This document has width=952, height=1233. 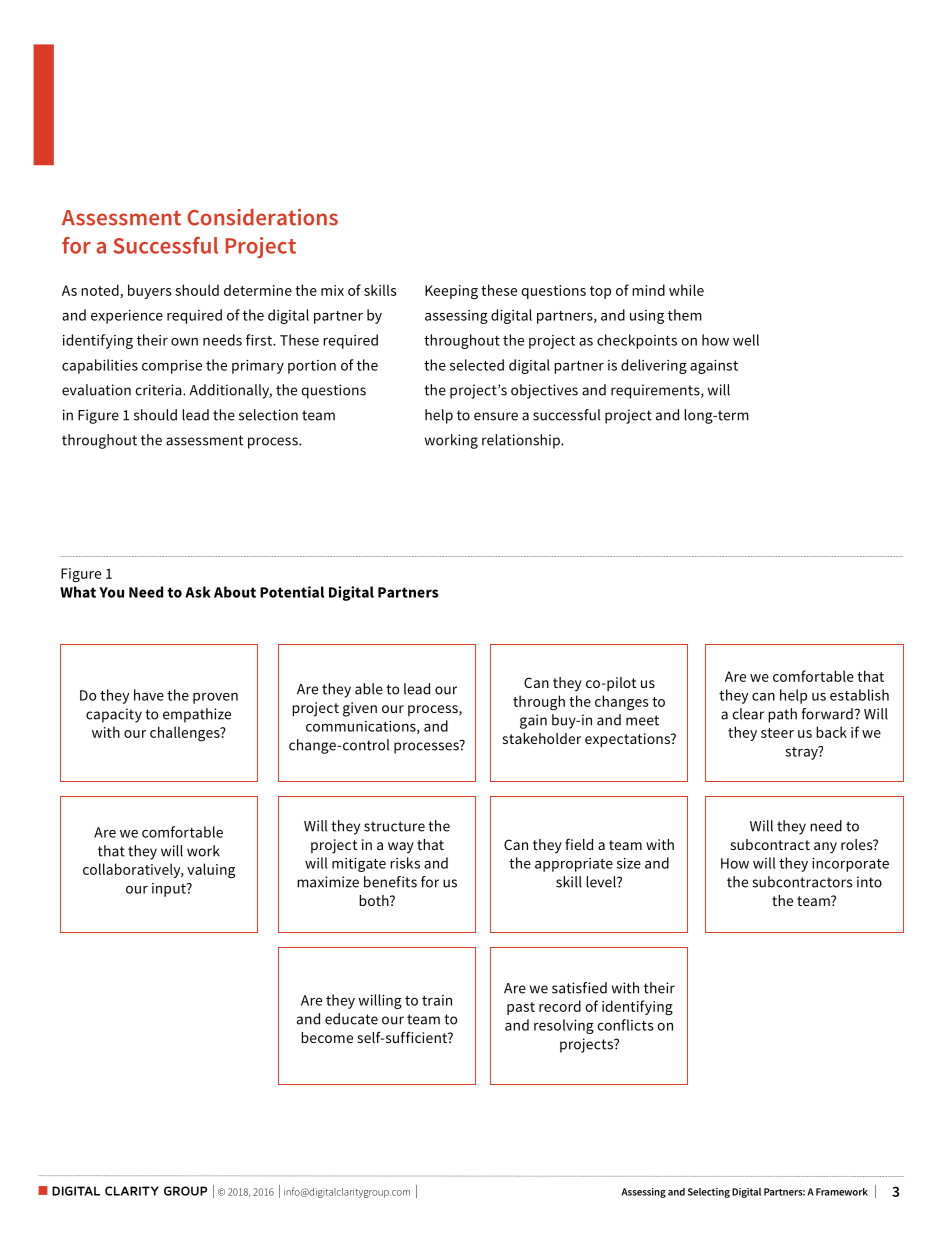 I want to click on valuing, so click(x=211, y=871).
